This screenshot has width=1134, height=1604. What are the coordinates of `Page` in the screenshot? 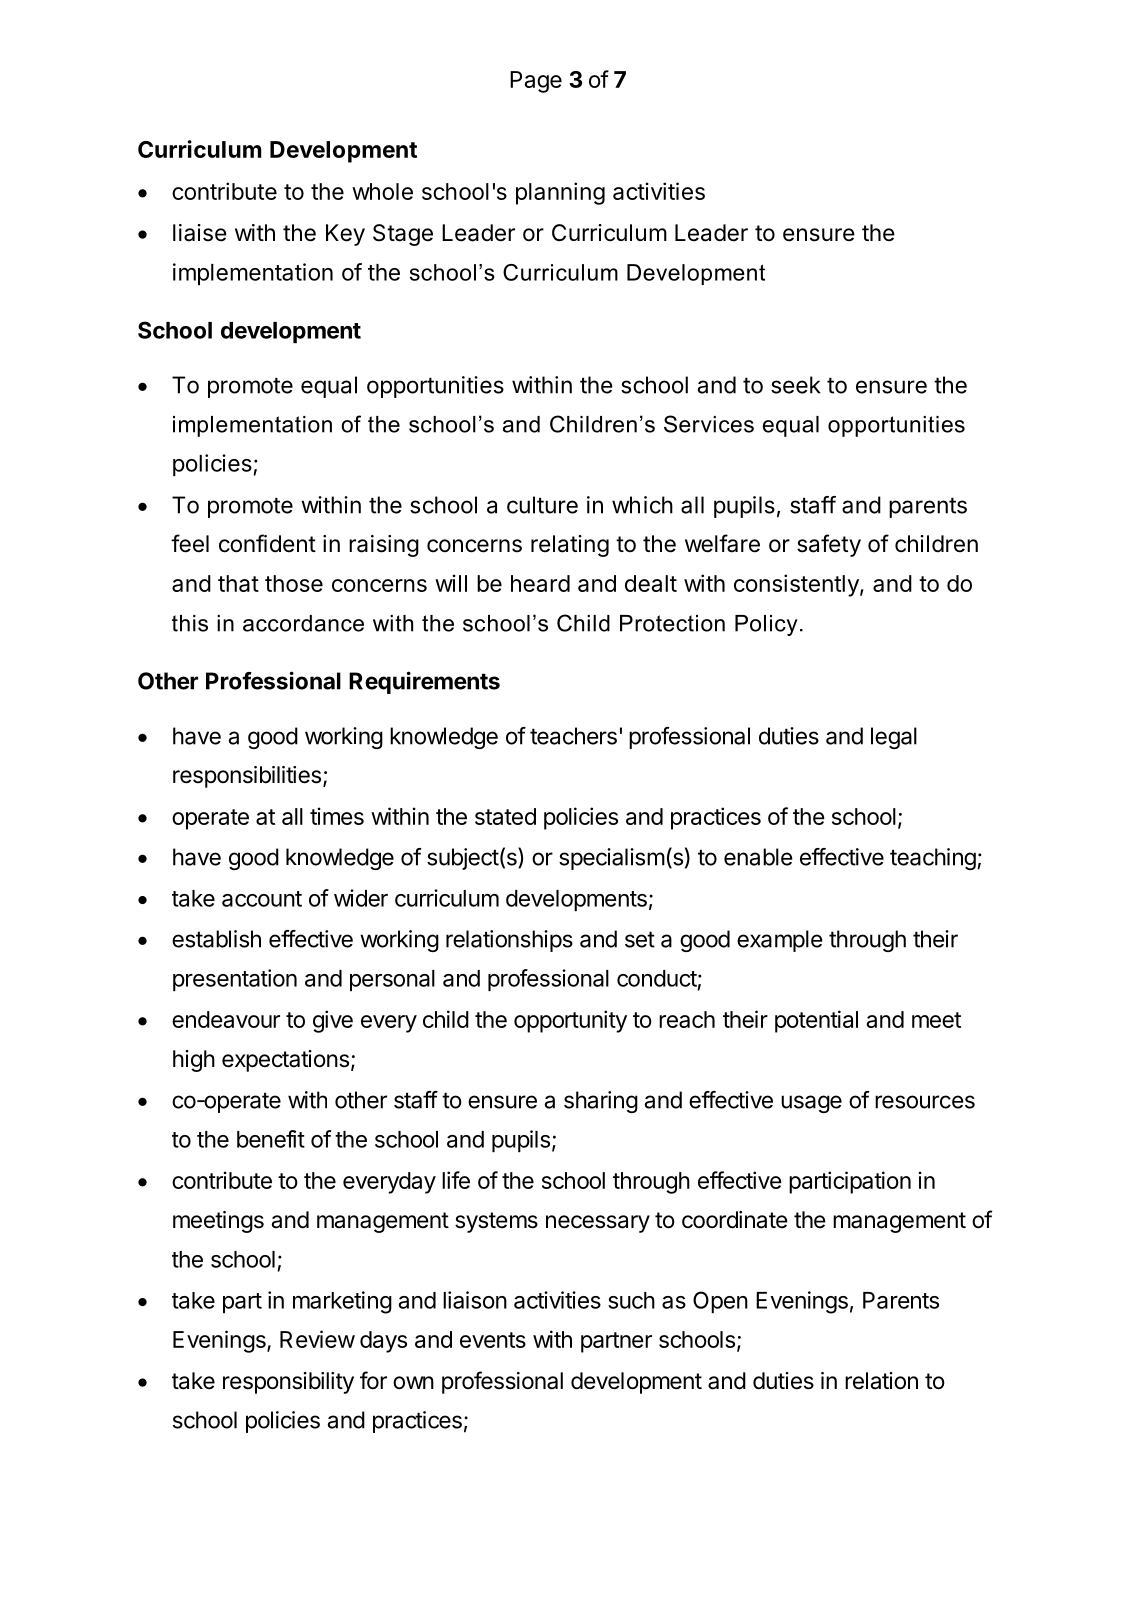 It's located at (536, 82).
